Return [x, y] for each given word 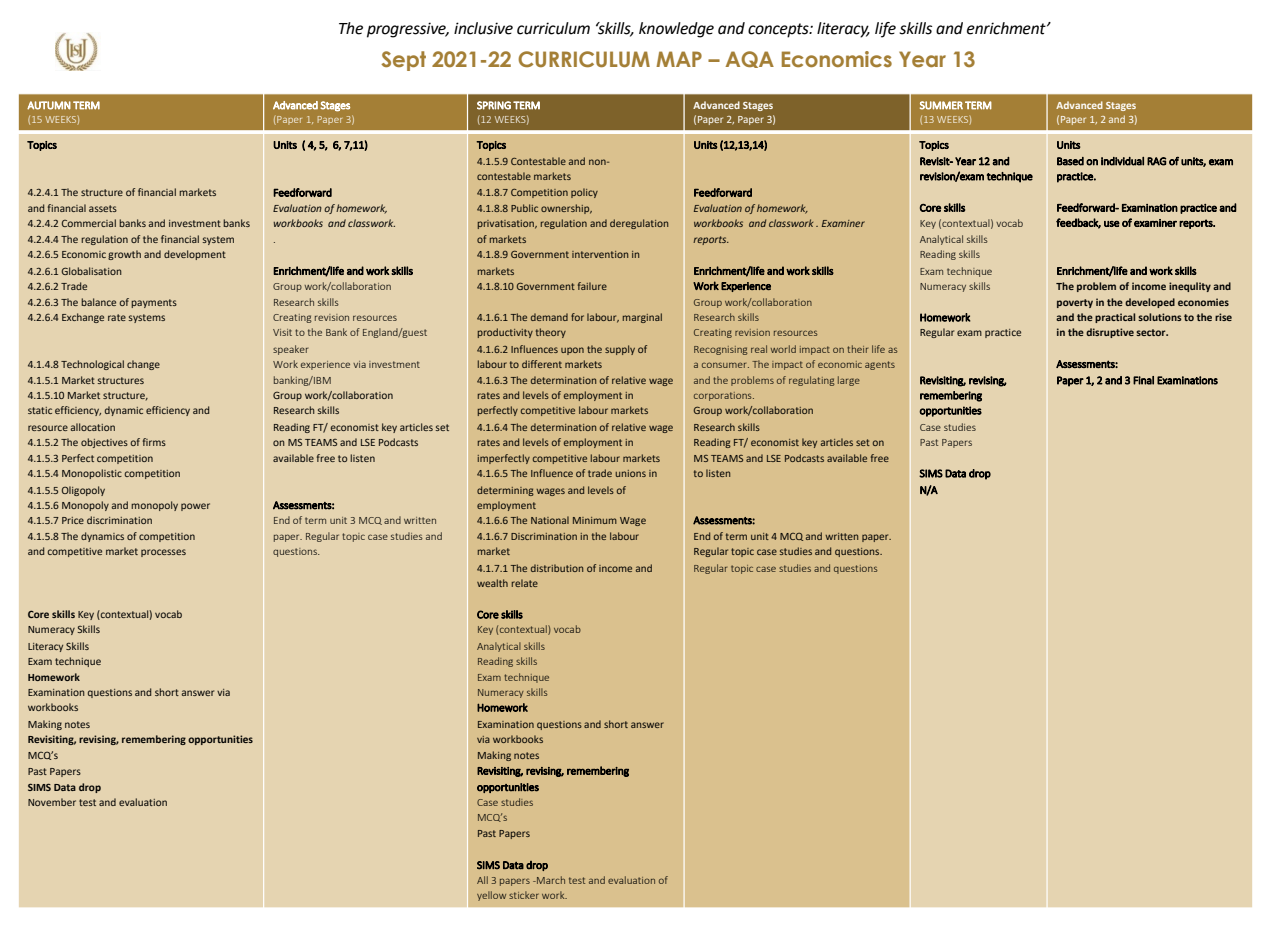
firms [154, 442]
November [52, 802]
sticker [524, 895]
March [550, 880]
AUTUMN [49, 105]
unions [630, 473]
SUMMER [941, 105]
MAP [679, 59]
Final [1143, 380]
